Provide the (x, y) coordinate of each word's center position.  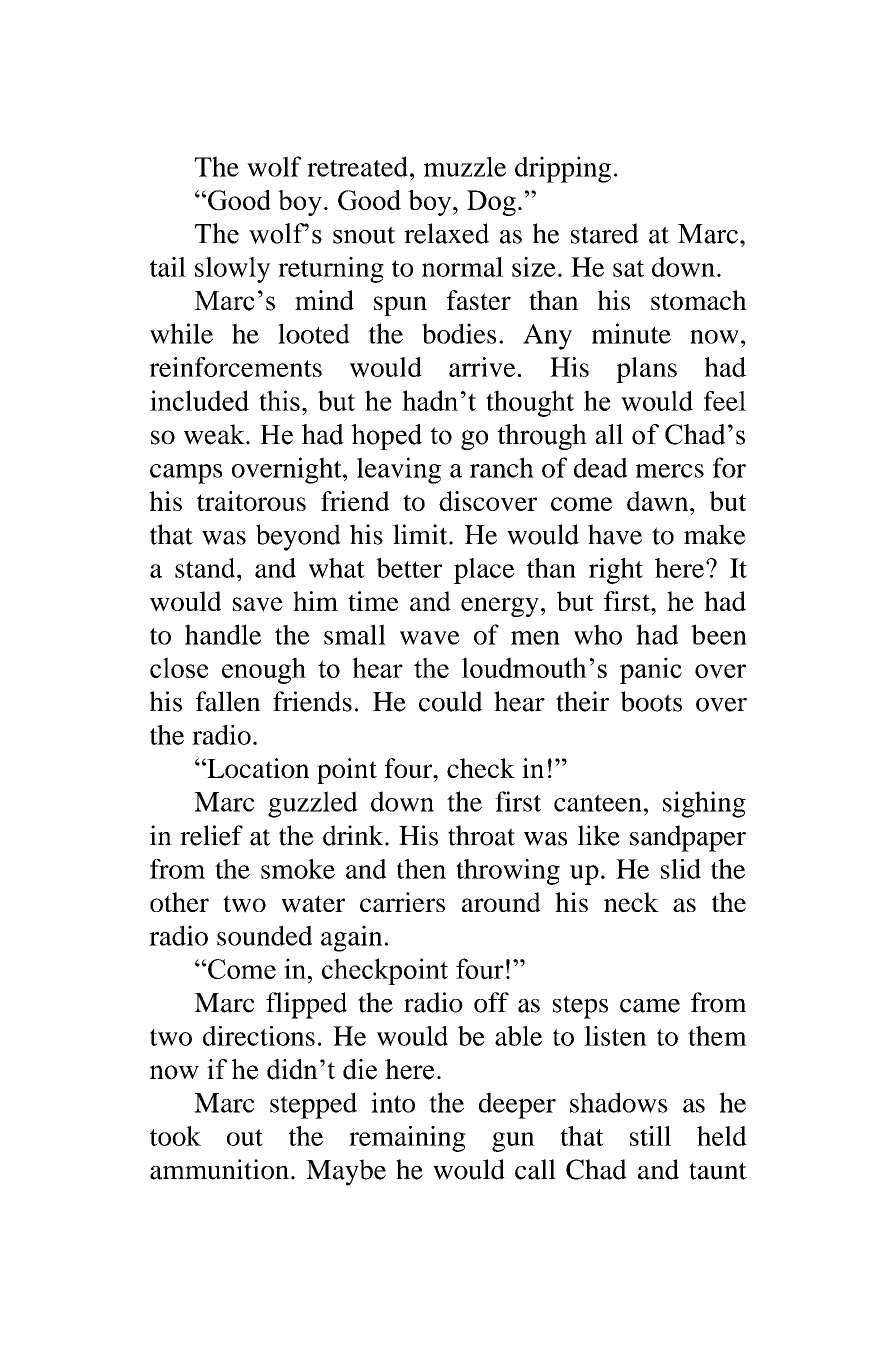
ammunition (219, 1169)
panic (651, 670)
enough (264, 670)
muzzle (465, 167)
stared (605, 233)
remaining (407, 1139)
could (450, 701)
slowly (232, 270)
